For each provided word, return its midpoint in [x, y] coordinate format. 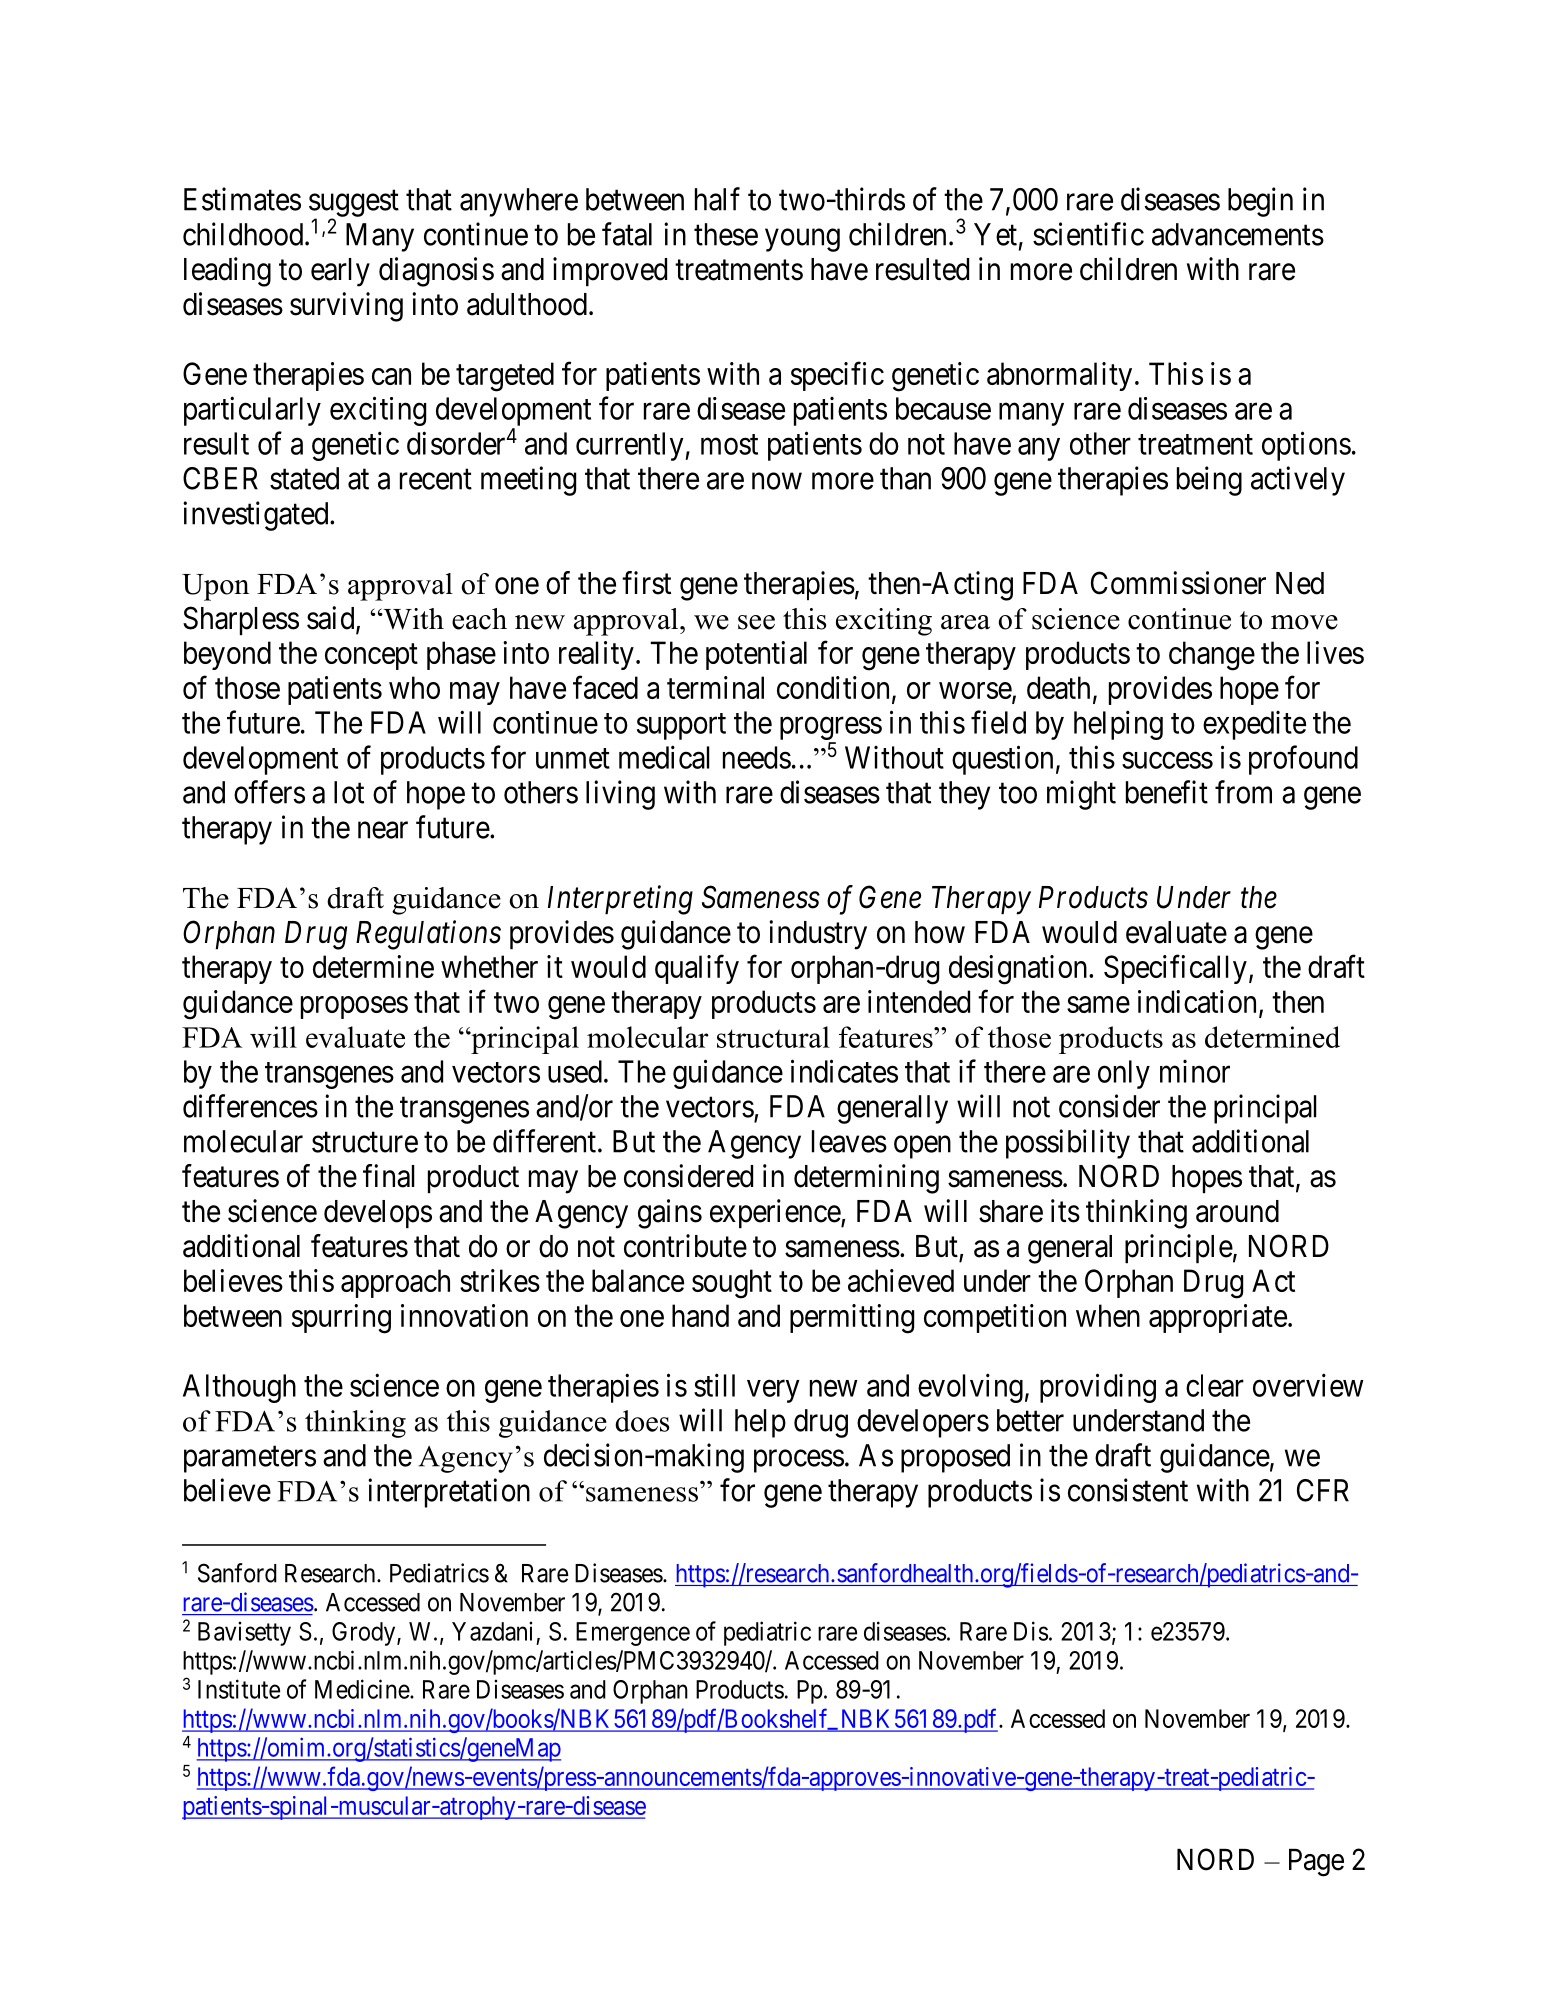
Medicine [363, 1689]
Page [1316, 1863]
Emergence [633, 1634]
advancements [1238, 234]
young [802, 240]
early [340, 272]
